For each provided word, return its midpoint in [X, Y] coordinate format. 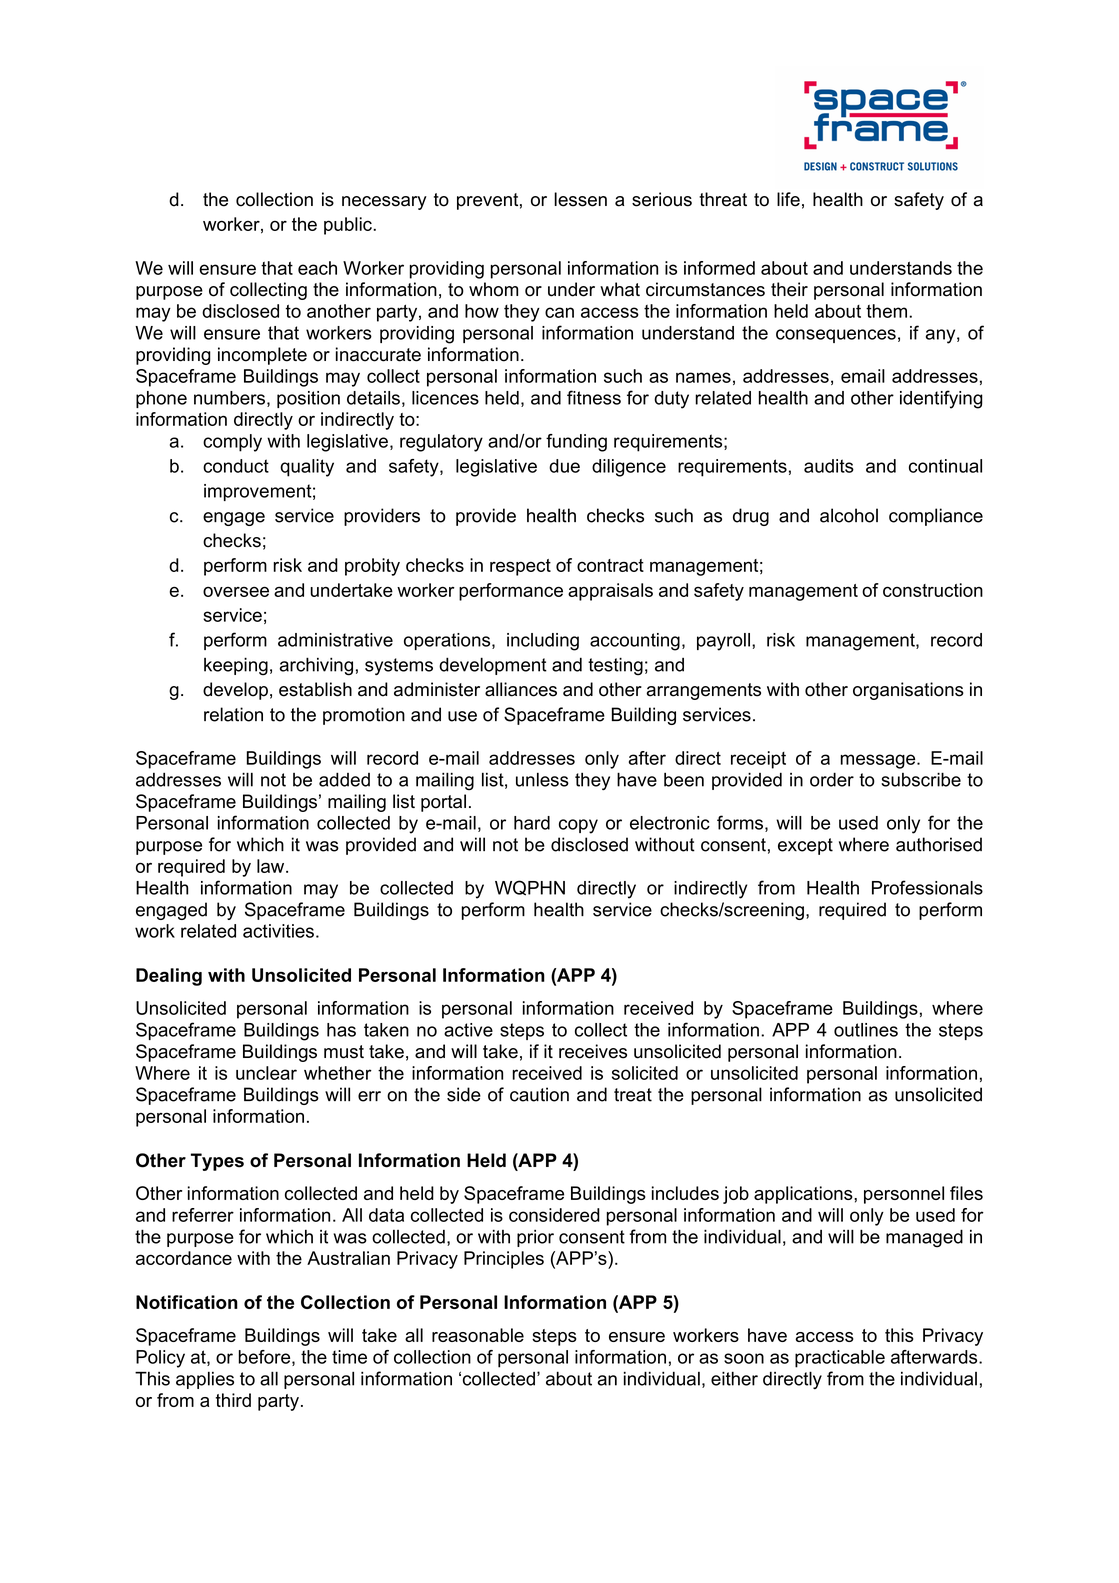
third [233, 1400]
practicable [840, 1359]
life [788, 199]
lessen [580, 199]
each [317, 268]
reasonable [478, 1335]
